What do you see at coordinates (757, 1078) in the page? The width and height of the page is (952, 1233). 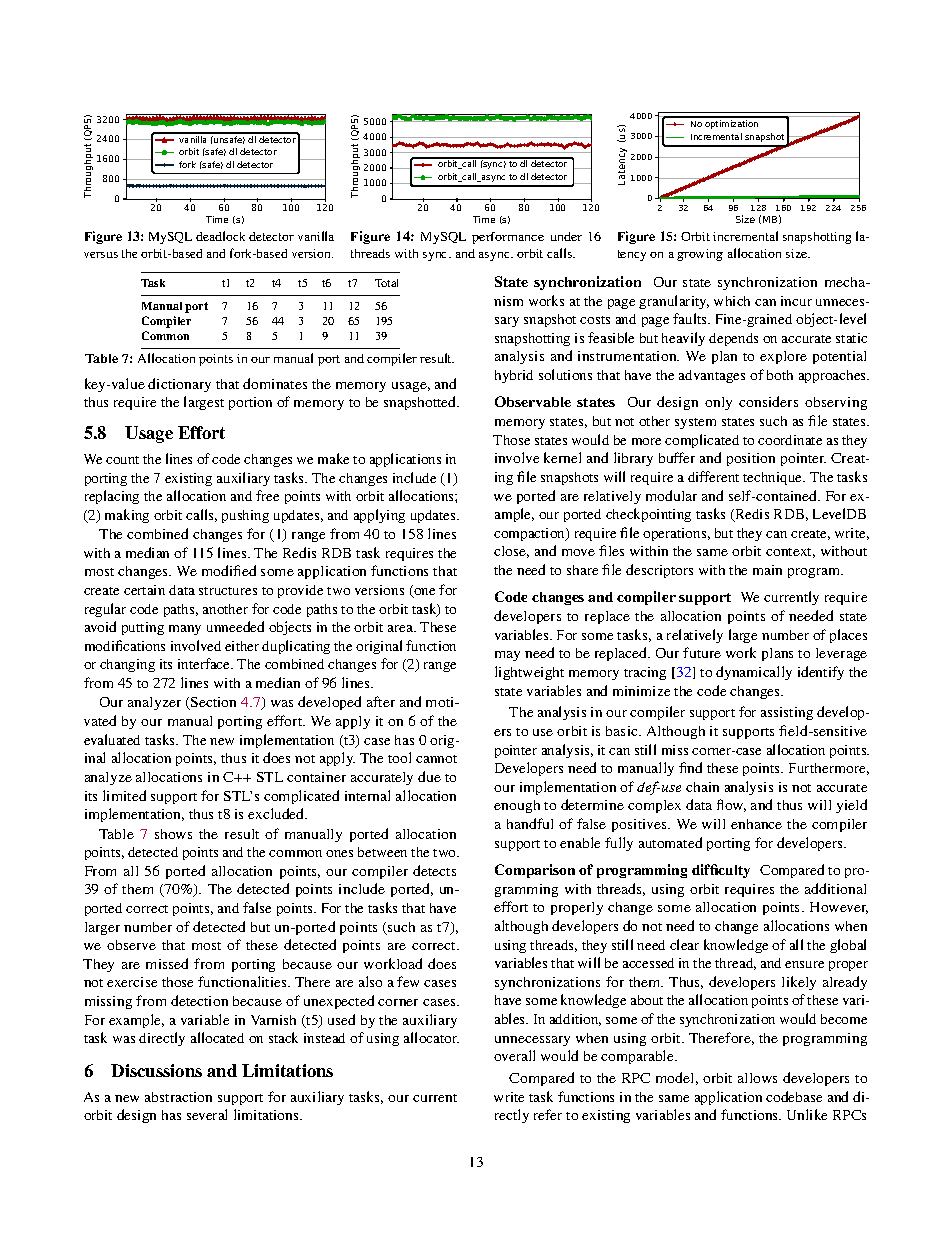 I see `allows` at bounding box center [757, 1078].
